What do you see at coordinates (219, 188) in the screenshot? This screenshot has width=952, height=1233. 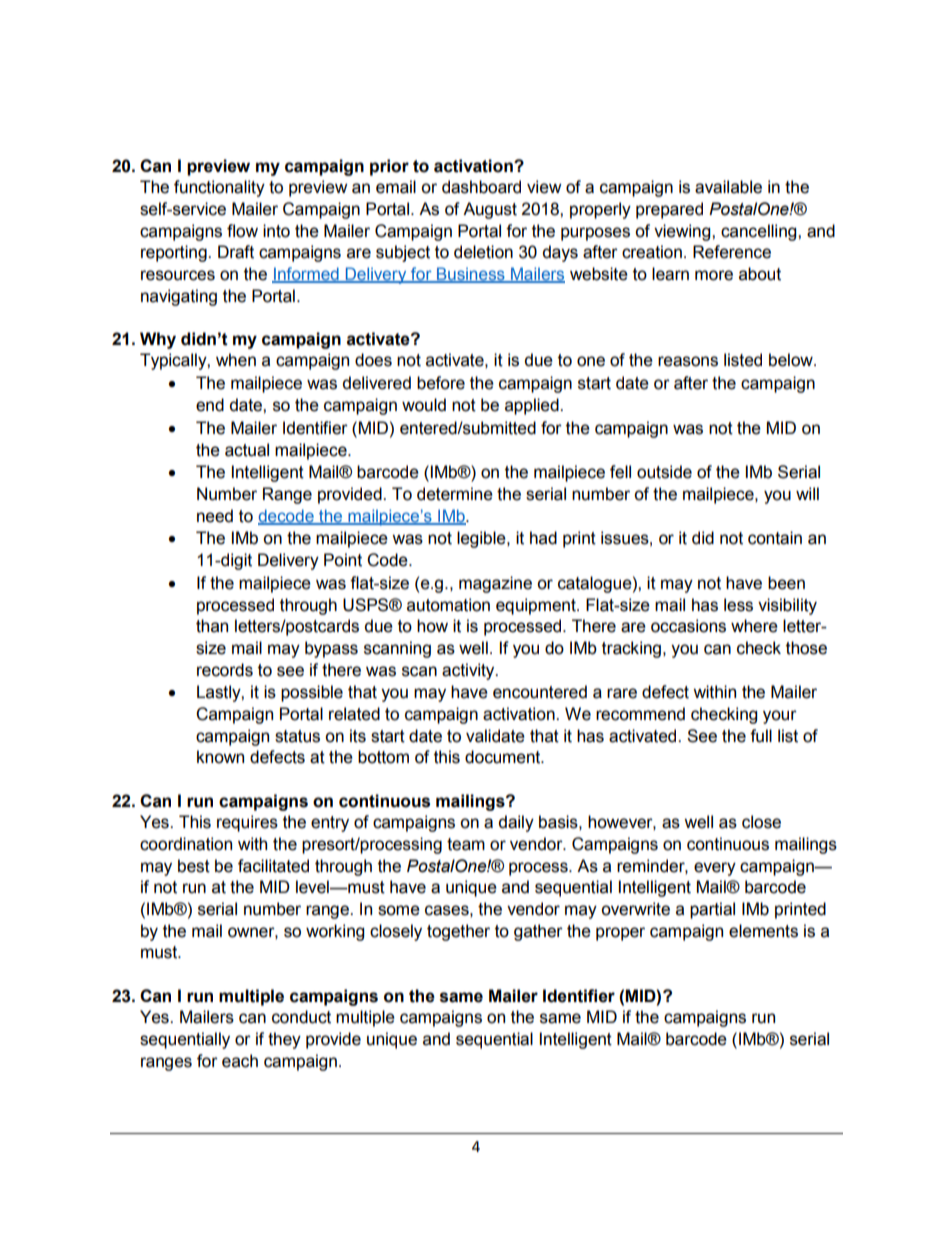 I see `functionality` at bounding box center [219, 188].
